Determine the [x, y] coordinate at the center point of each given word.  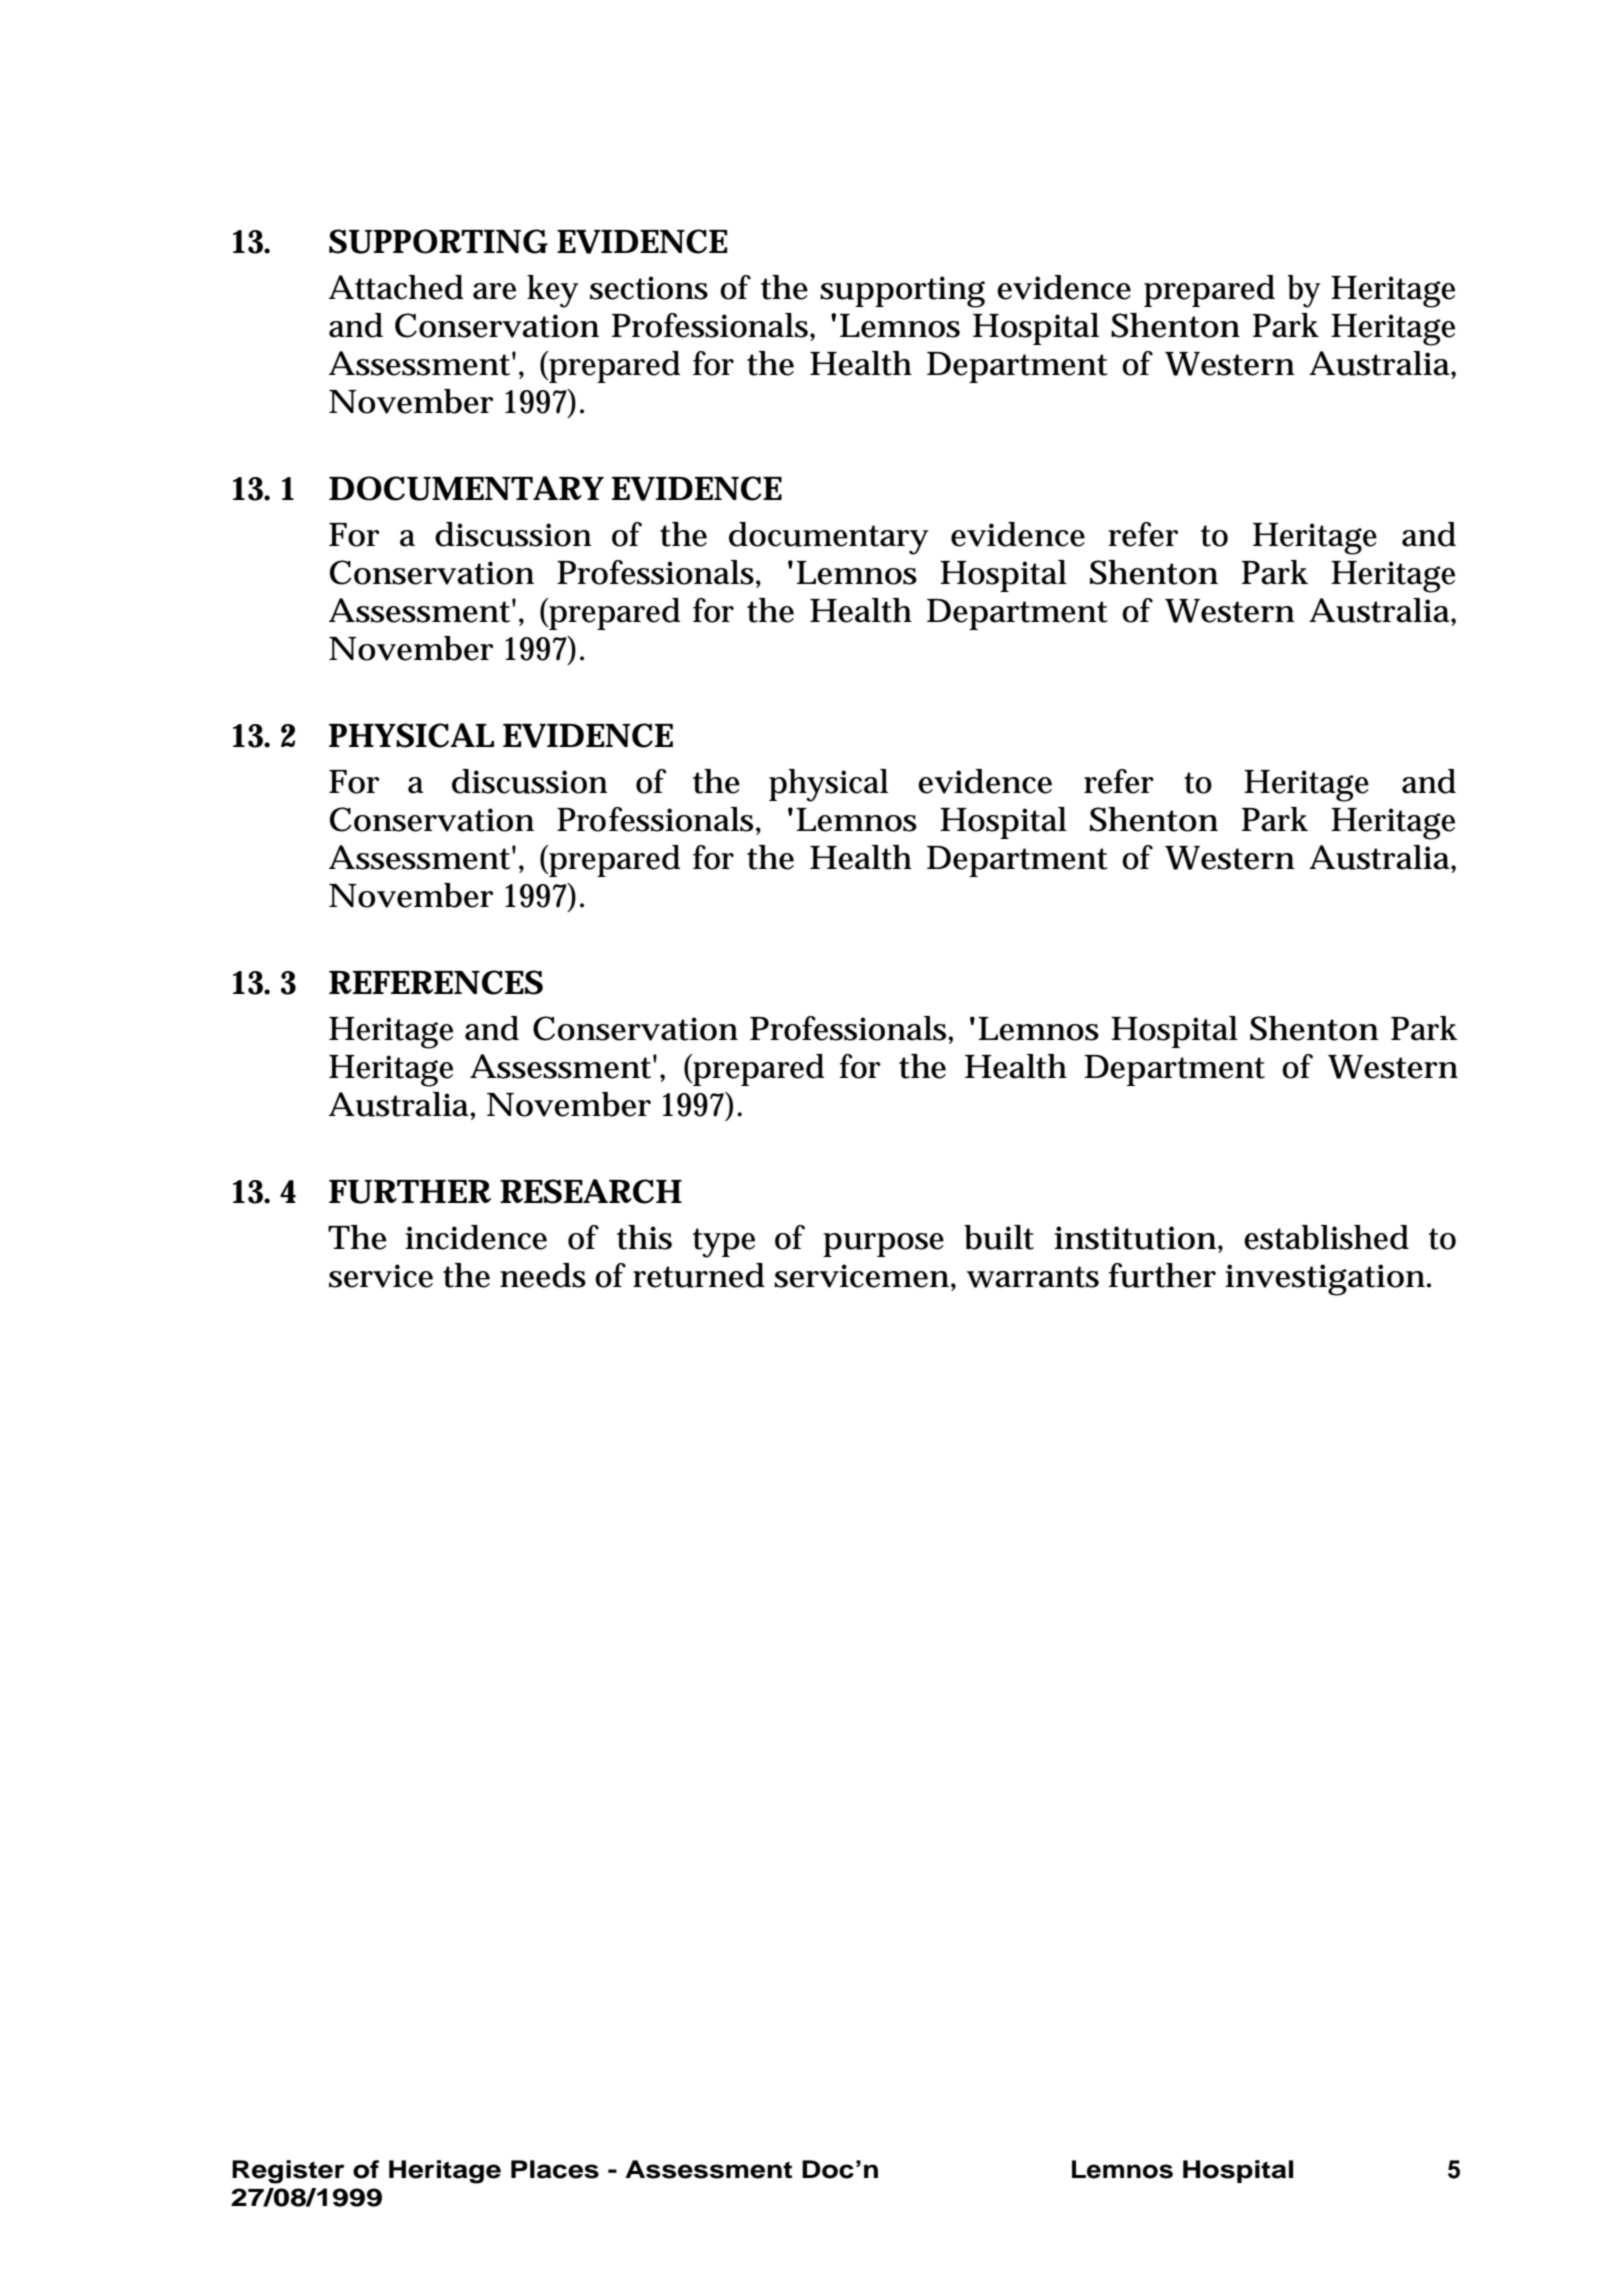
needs [543, 1275]
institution [1135, 1238]
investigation [1325, 1280]
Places [555, 2169]
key [552, 291]
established [1326, 1237]
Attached [396, 287]
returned [699, 1275]
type [724, 1243]
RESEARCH [590, 1191]
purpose [883, 1245]
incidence [476, 1237]
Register [288, 2172]
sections [649, 288]
